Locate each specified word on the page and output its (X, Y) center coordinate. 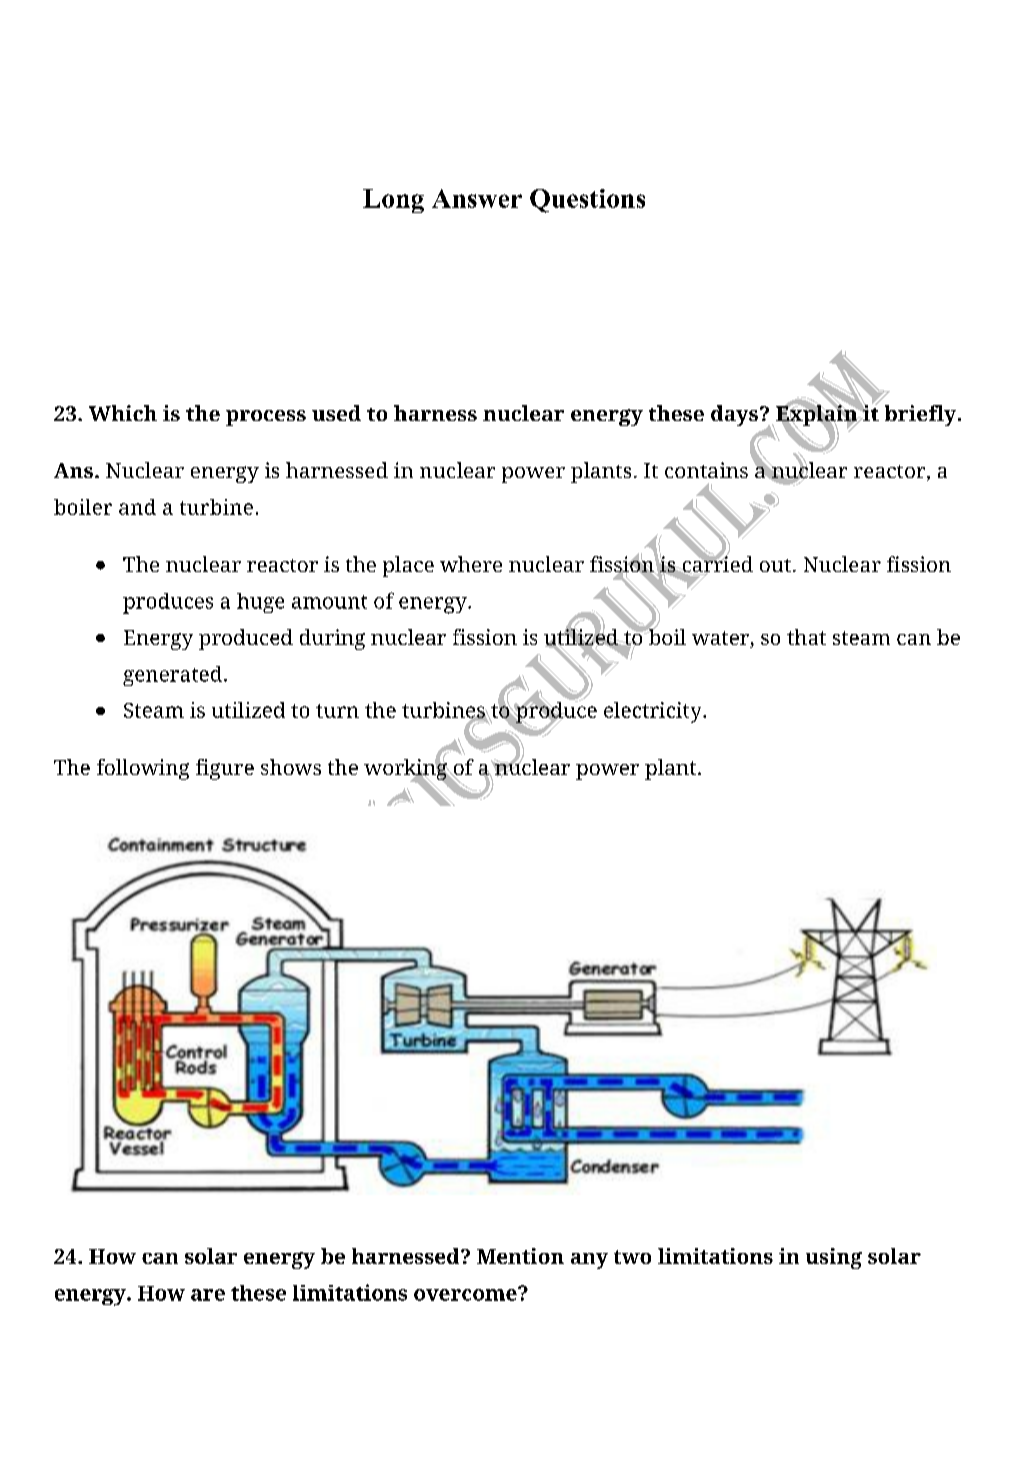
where (471, 564)
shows (291, 767)
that (806, 637)
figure (225, 769)
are (208, 1295)
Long (393, 201)
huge (260, 603)
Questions (587, 201)
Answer (477, 198)
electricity (654, 712)
